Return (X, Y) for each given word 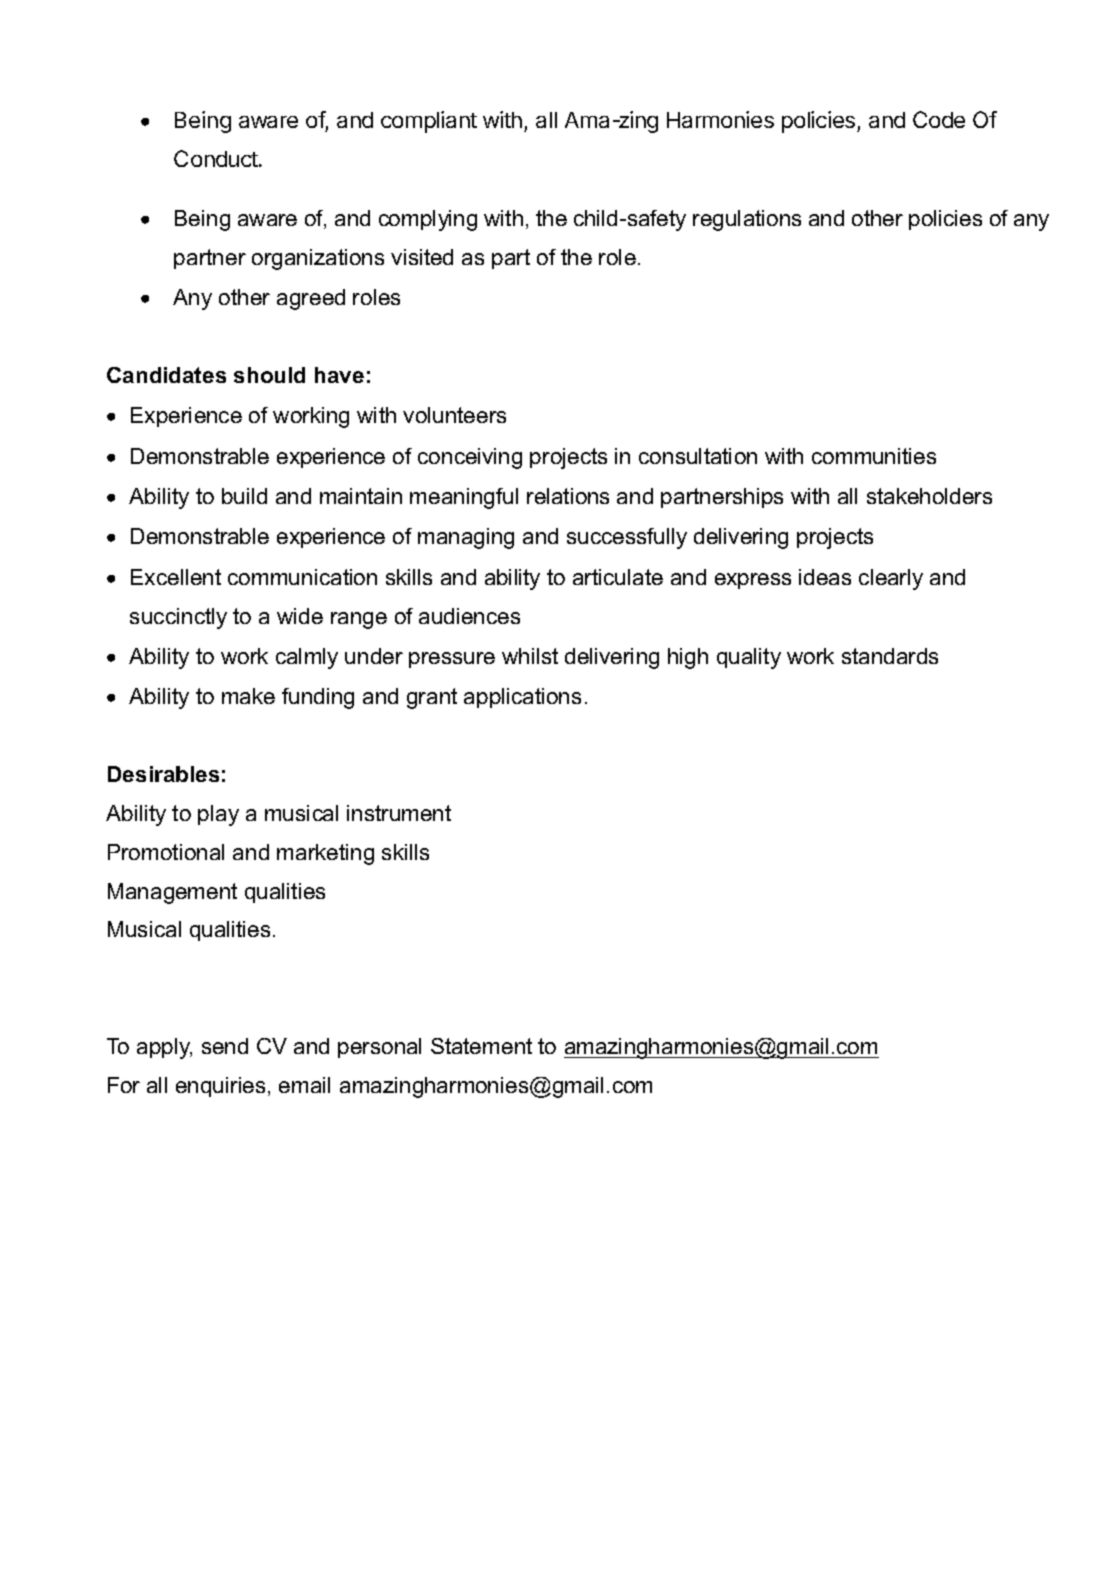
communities (874, 456)
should (269, 375)
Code (939, 119)
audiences (469, 616)
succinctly (178, 618)
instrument (399, 813)
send (225, 1046)
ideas (825, 577)
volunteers (454, 415)
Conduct (217, 158)
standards (890, 656)
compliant (429, 122)
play (218, 815)
